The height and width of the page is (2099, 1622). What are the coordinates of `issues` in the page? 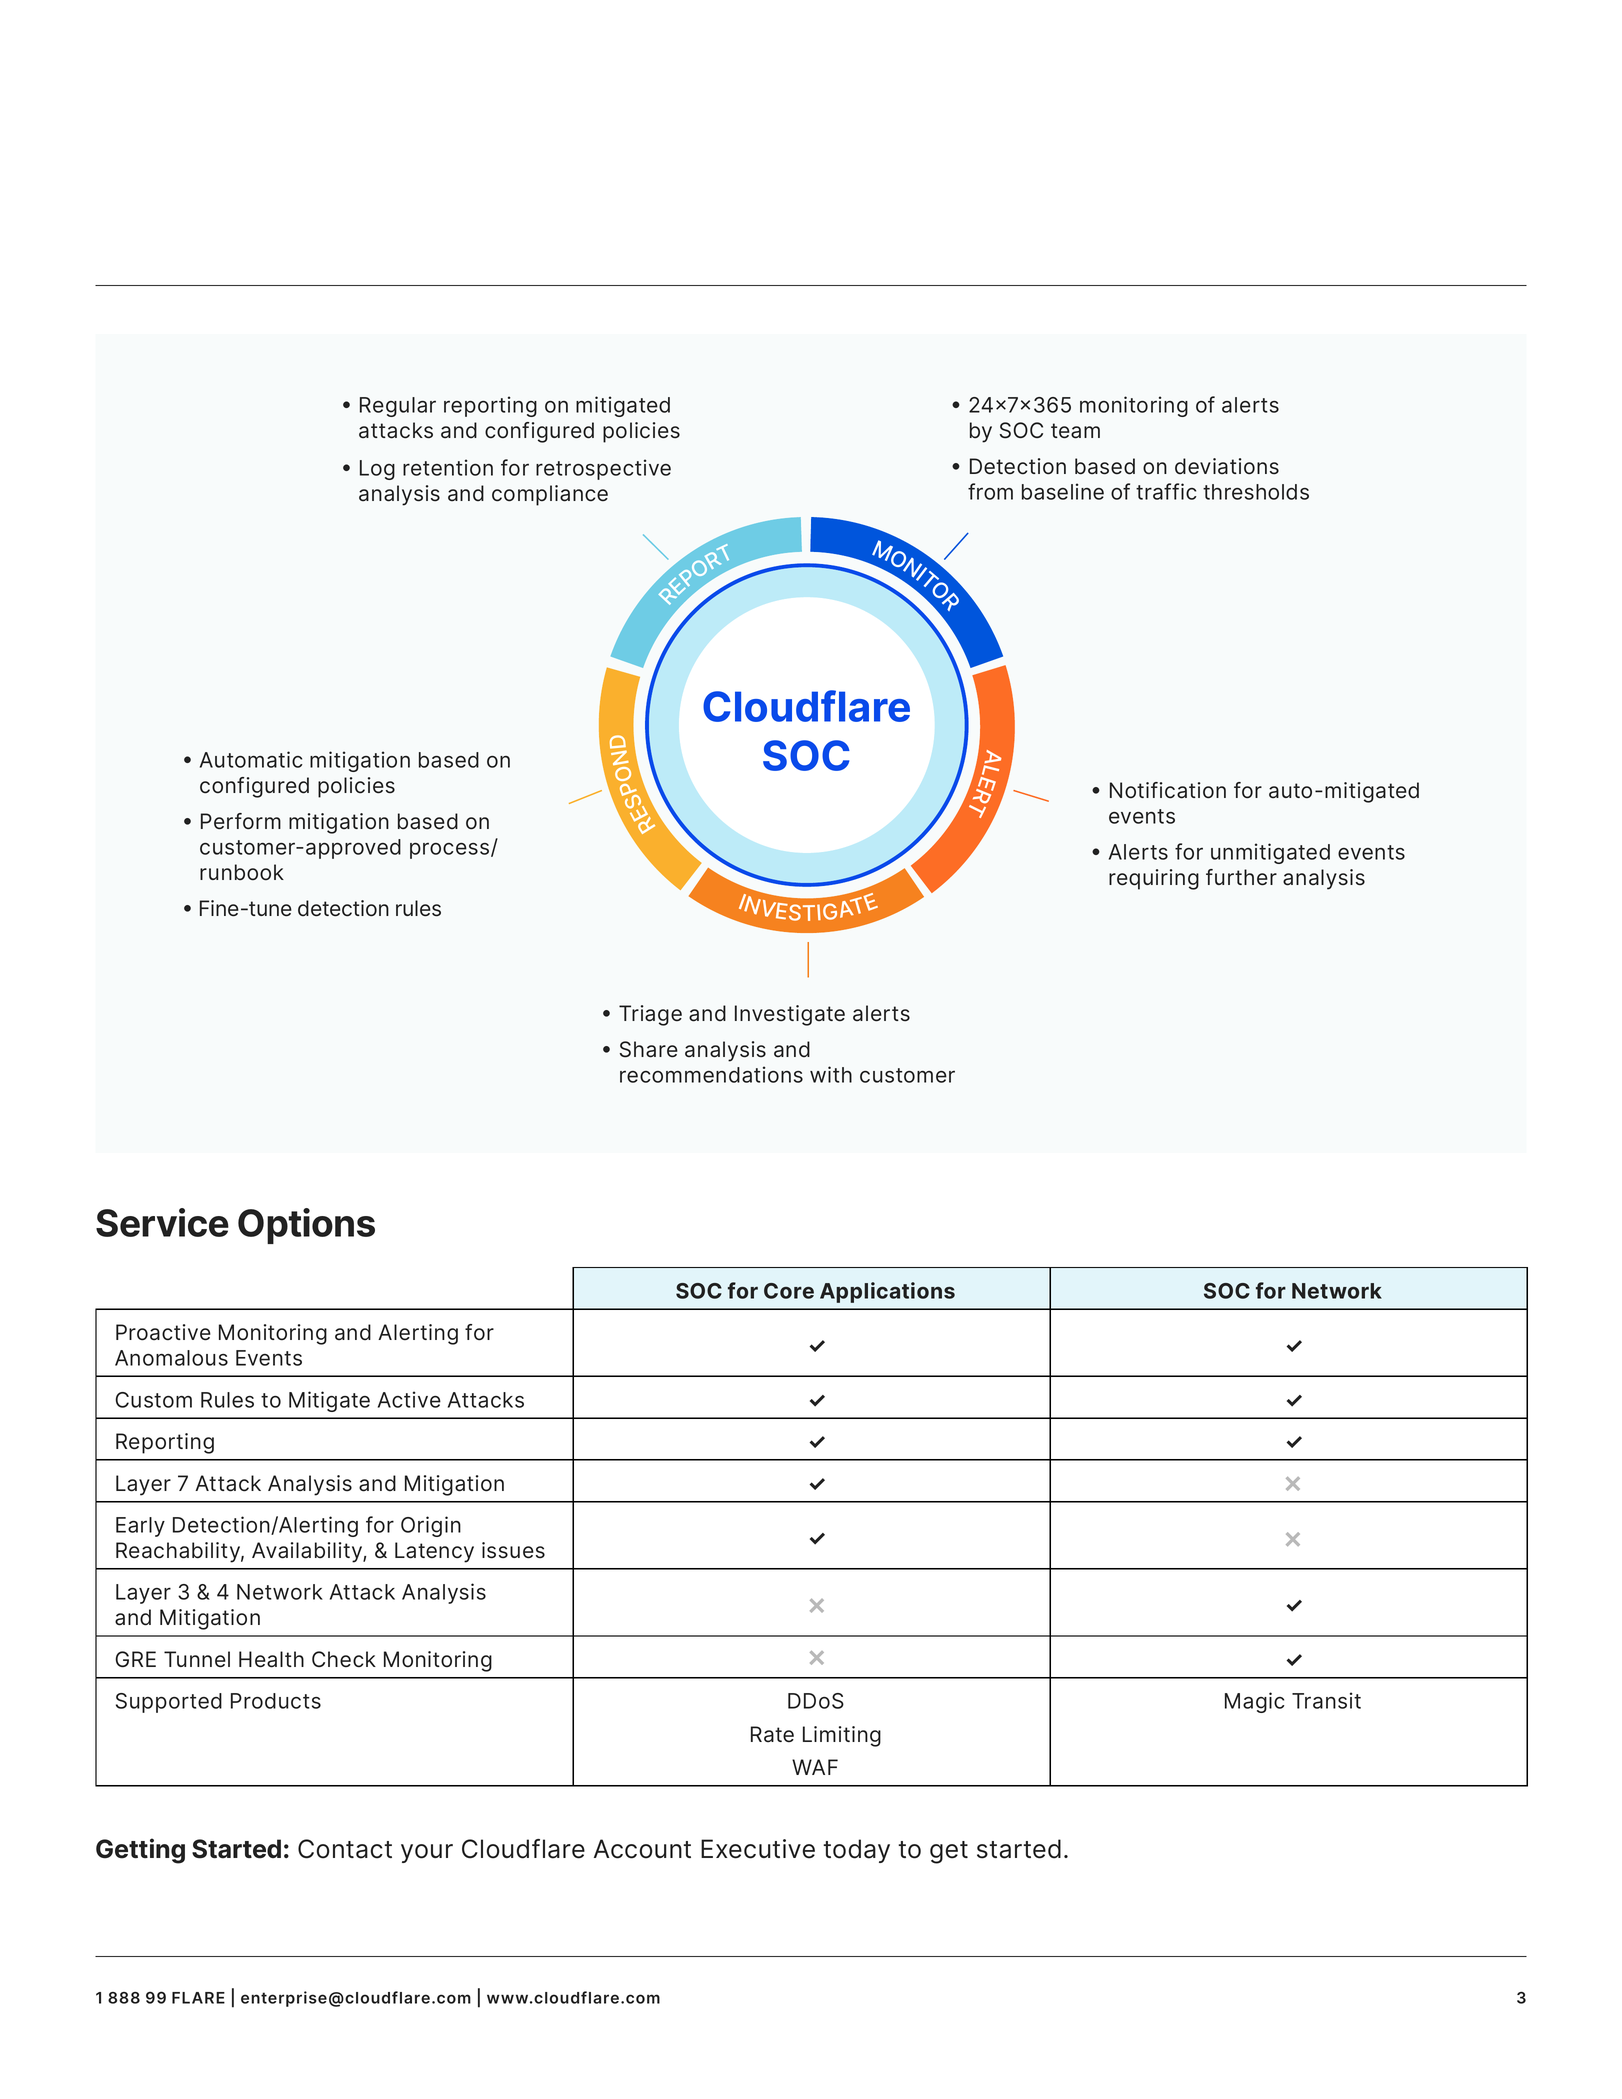 It's located at (513, 1550).
